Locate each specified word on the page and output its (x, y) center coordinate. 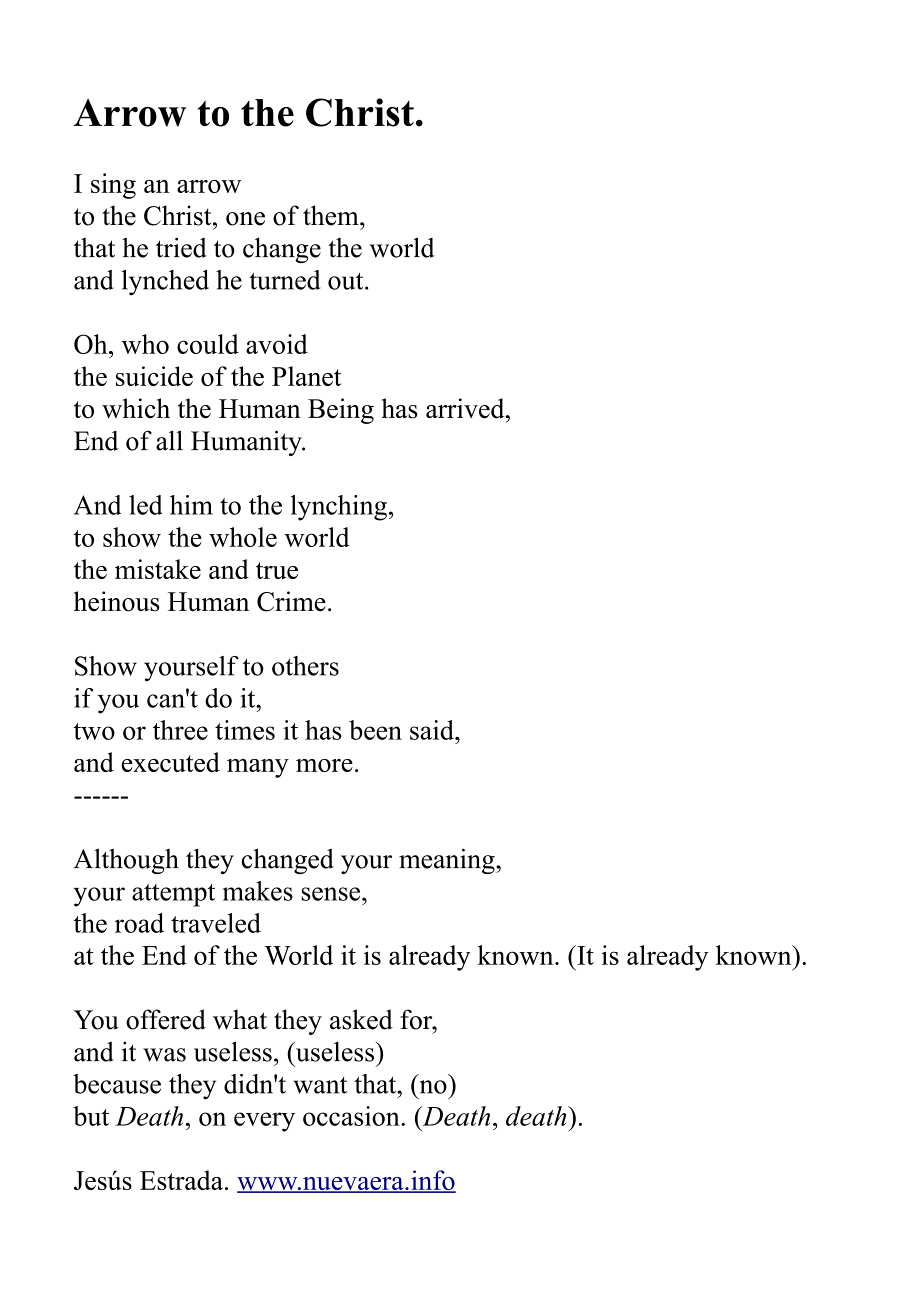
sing (113, 186)
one (245, 219)
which (136, 408)
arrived (466, 408)
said (433, 730)
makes (257, 891)
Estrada (181, 1180)
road (139, 923)
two (94, 731)
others (305, 666)
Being (341, 411)
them (332, 215)
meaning (448, 861)
